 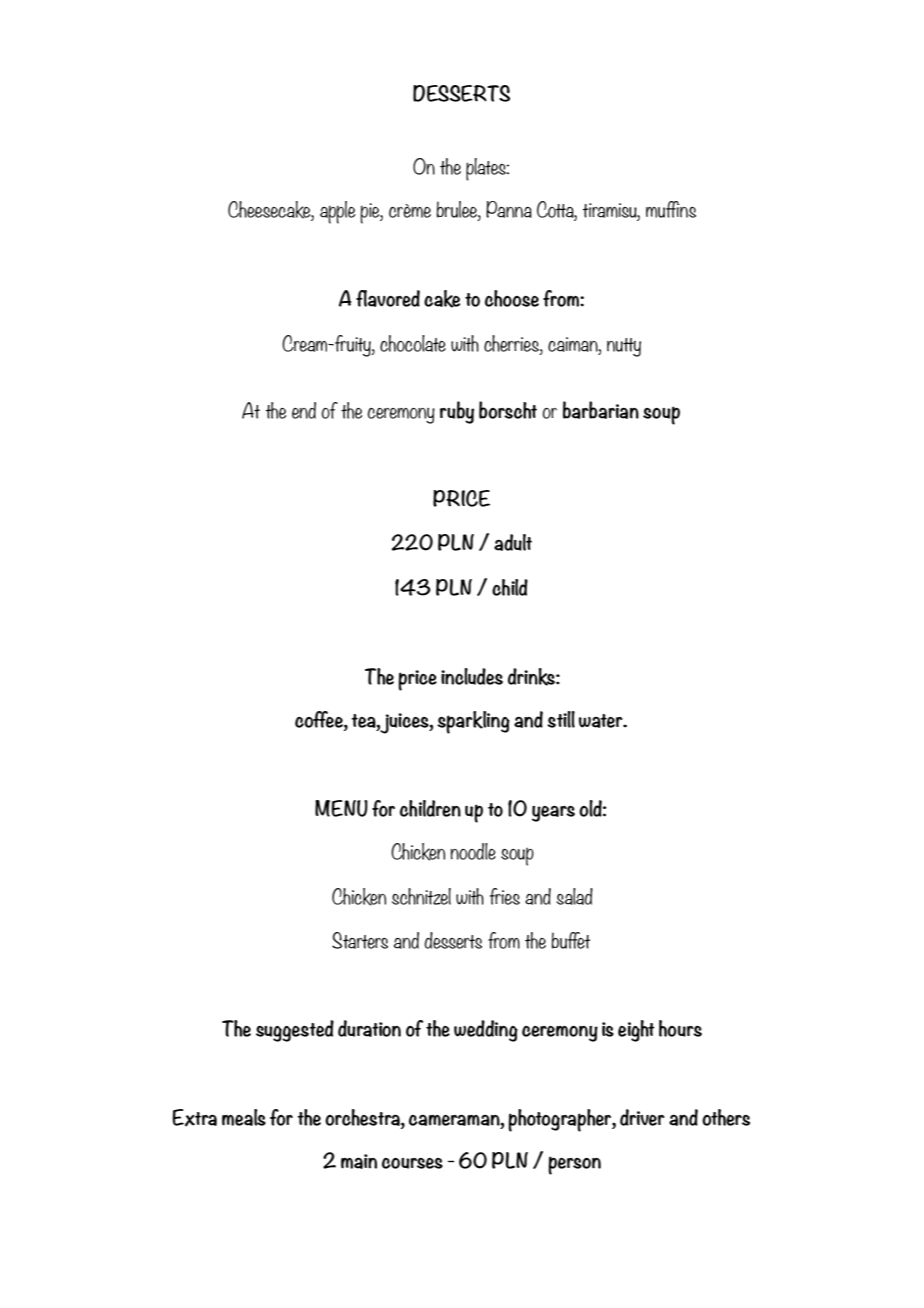 I want to click on still, so click(x=561, y=719).
